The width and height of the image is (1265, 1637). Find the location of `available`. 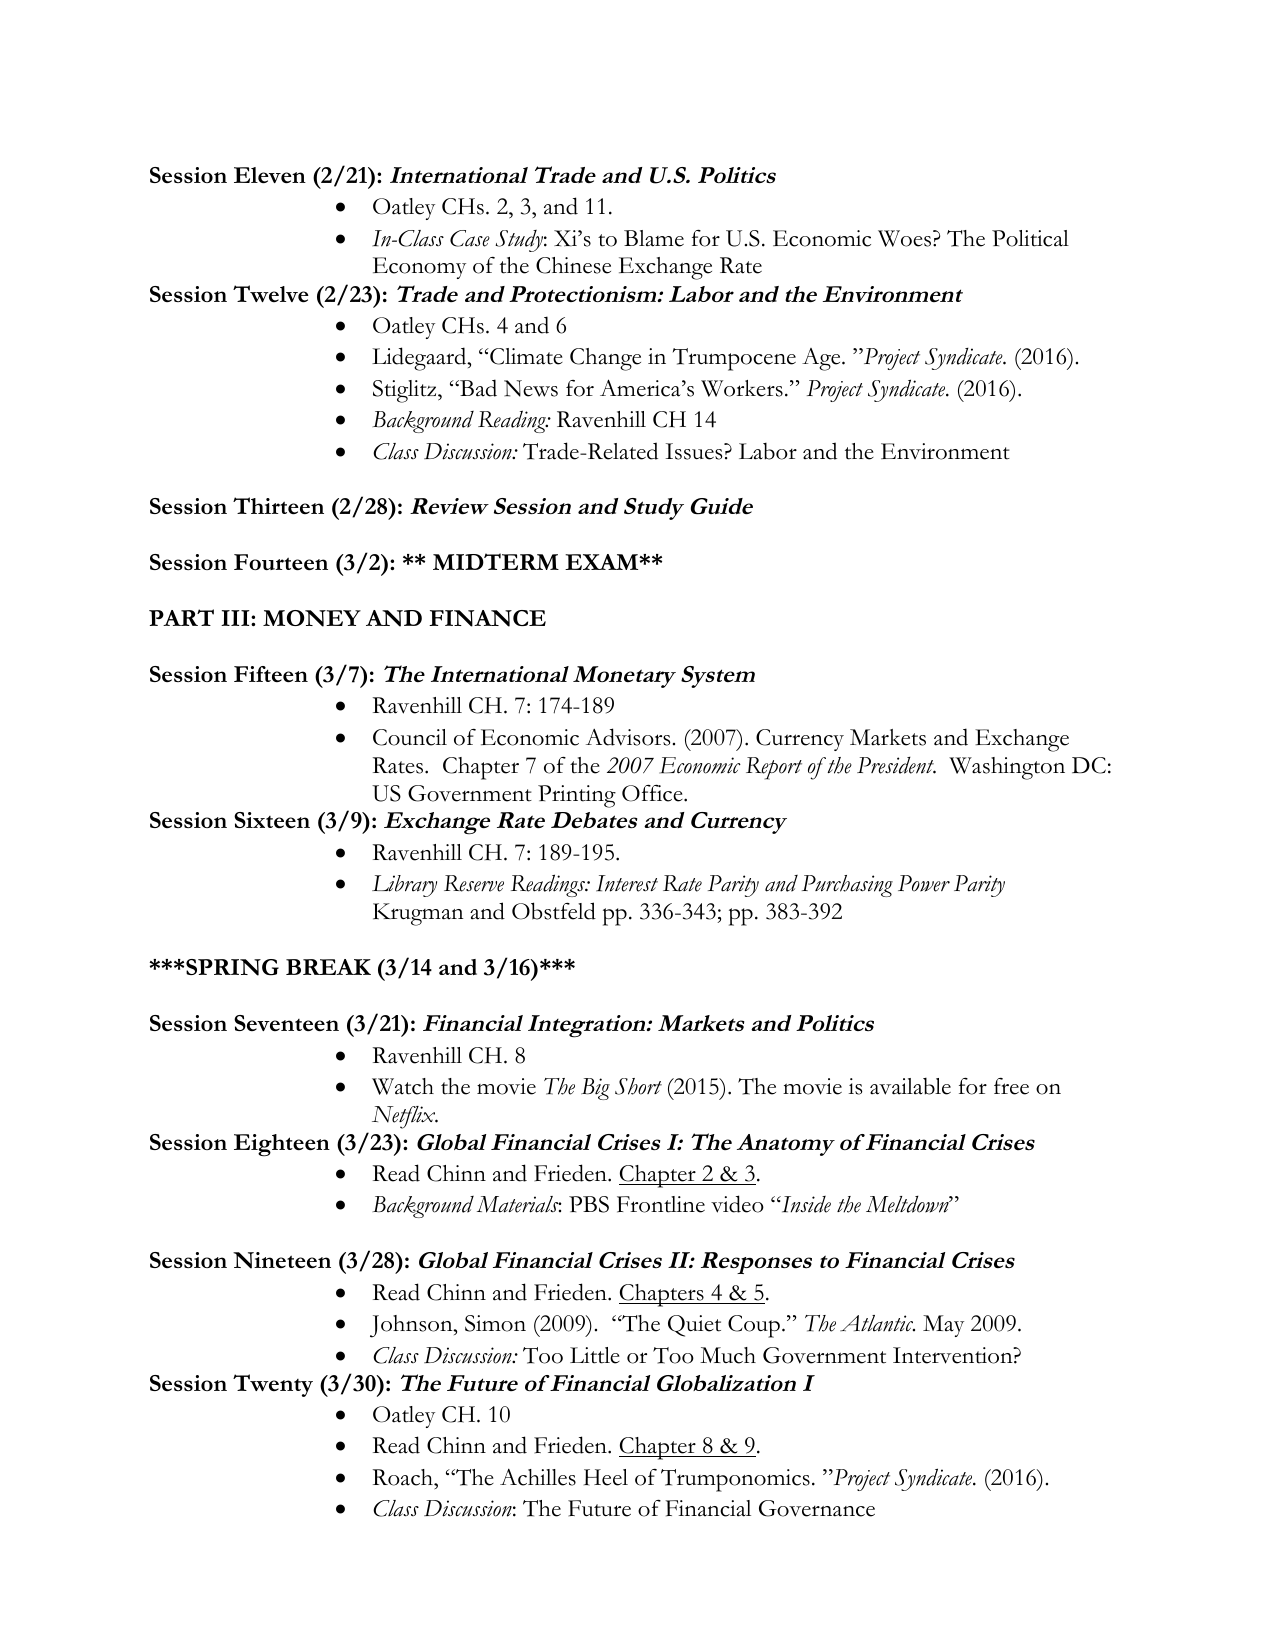

available is located at coordinates (910, 1086).
